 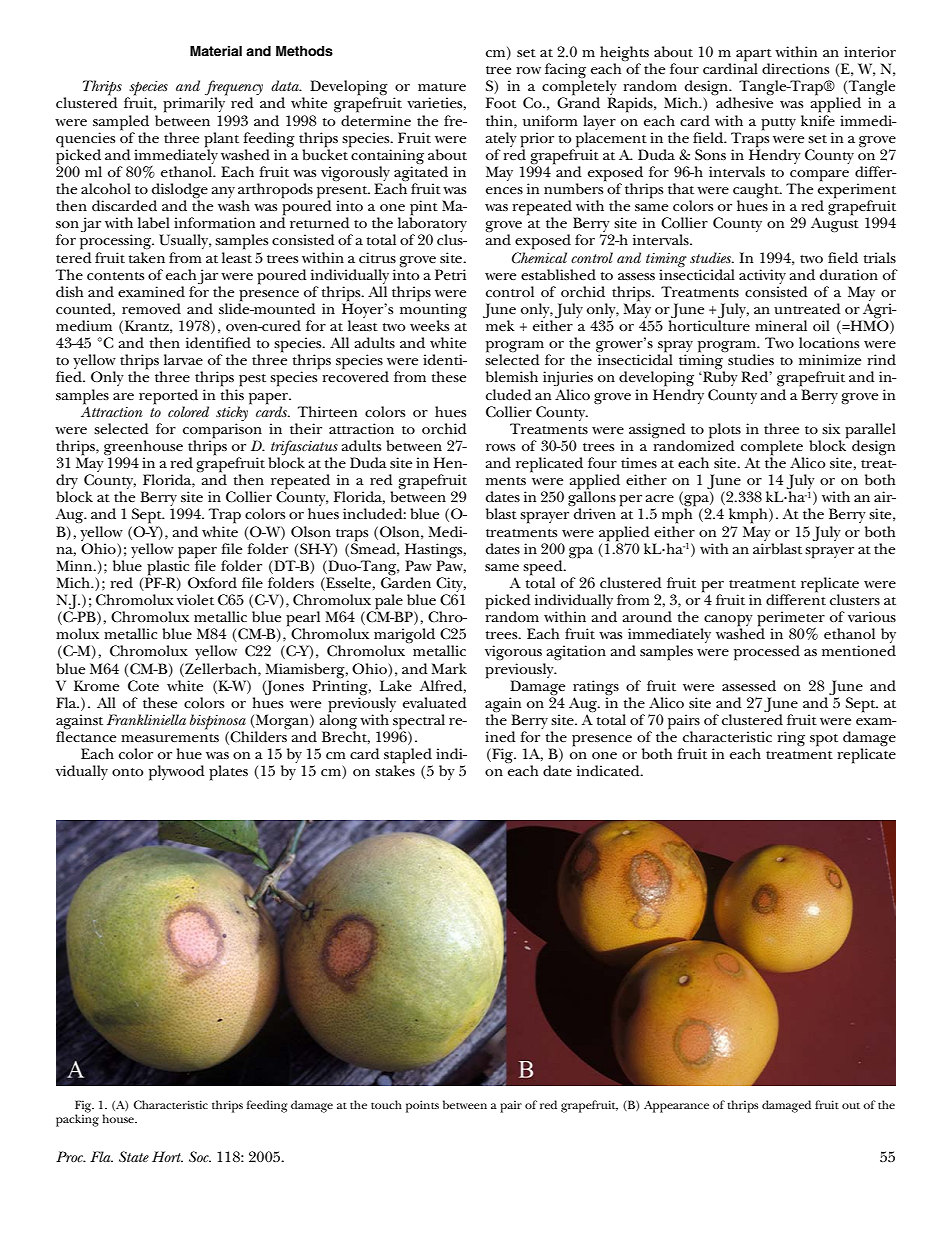 I want to click on violet, so click(x=195, y=599).
